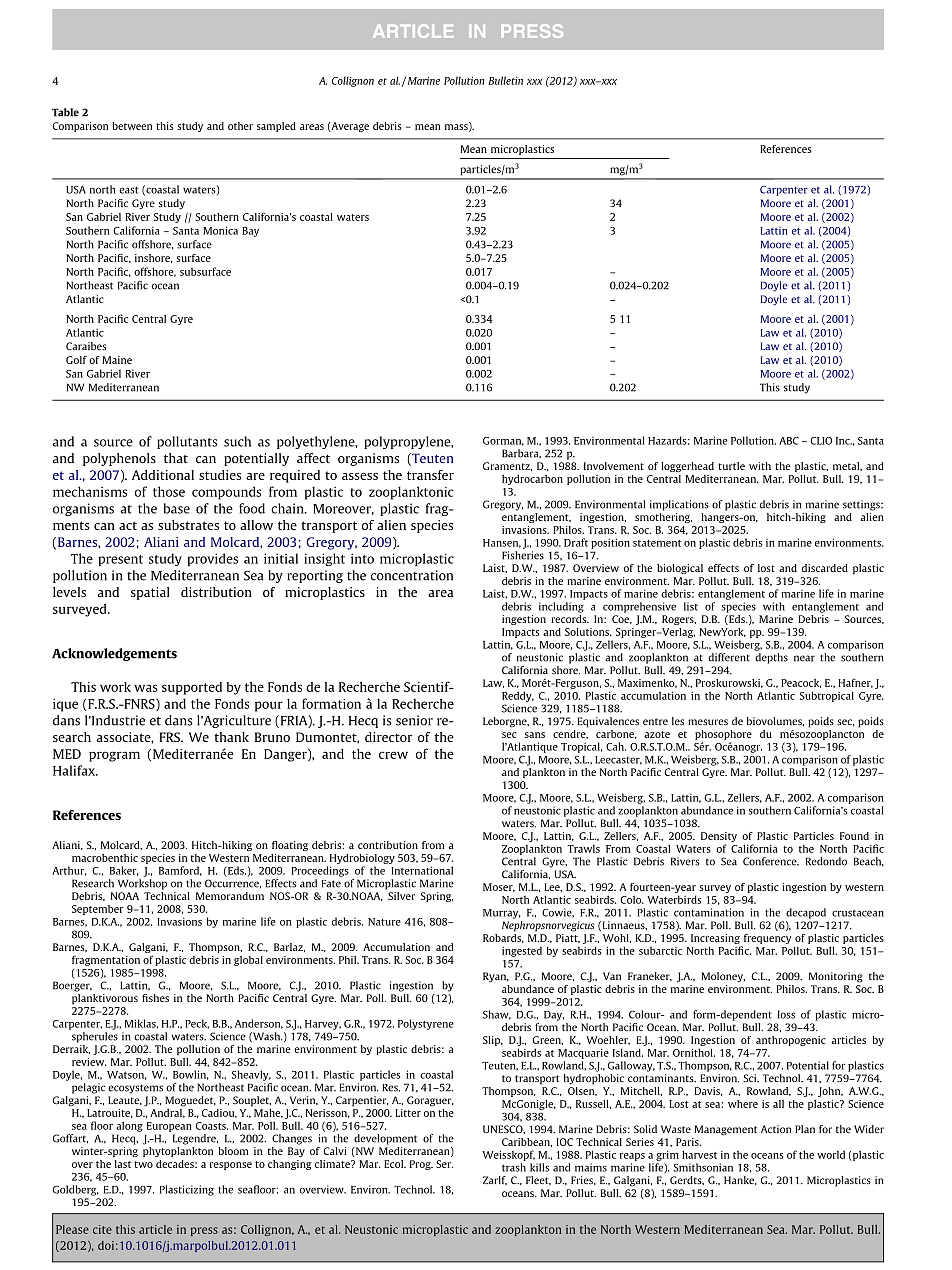  What do you see at coordinates (143, 1164) in the screenshot?
I see `two` at bounding box center [143, 1164].
